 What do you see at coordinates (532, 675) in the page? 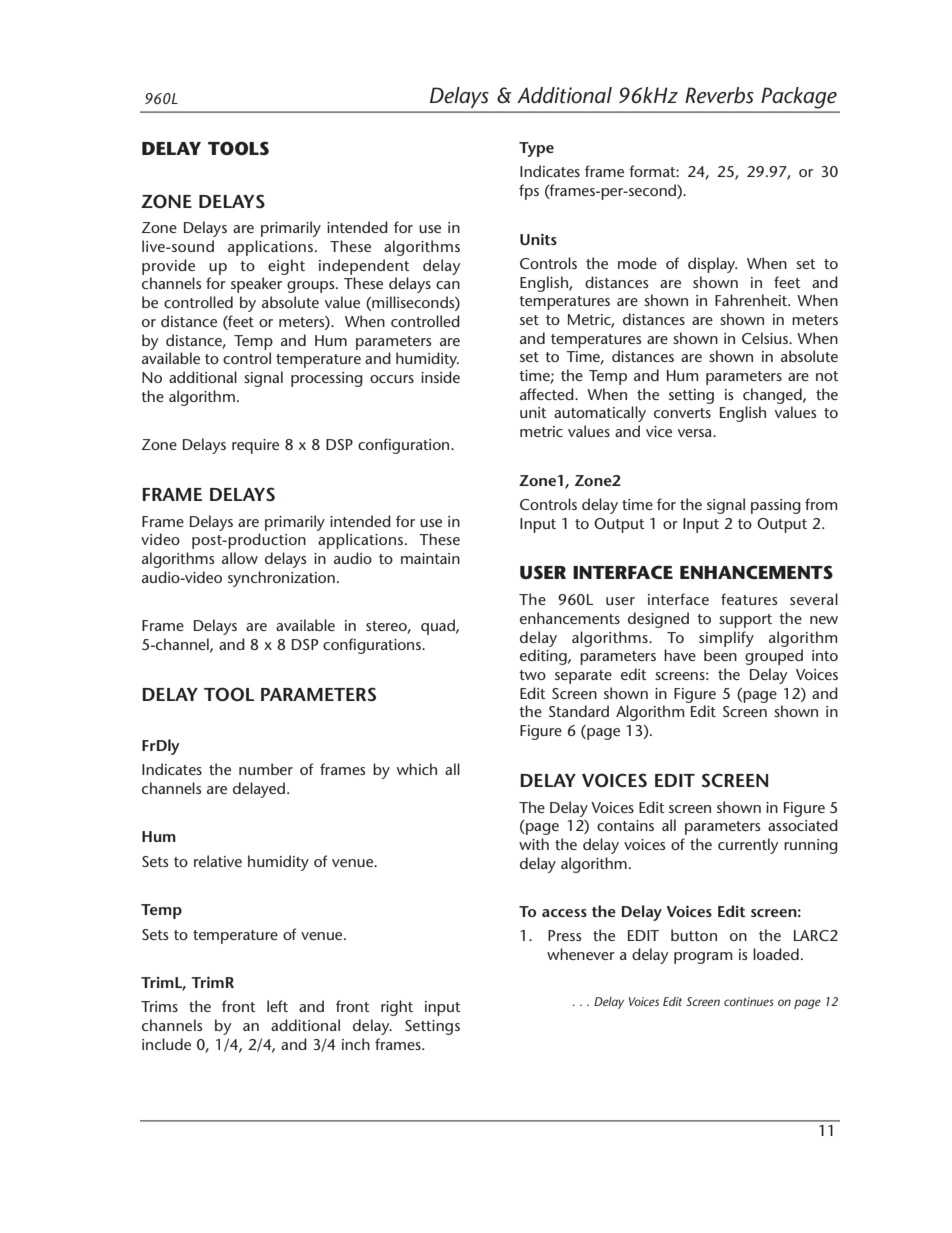
I see `two` at bounding box center [532, 675].
